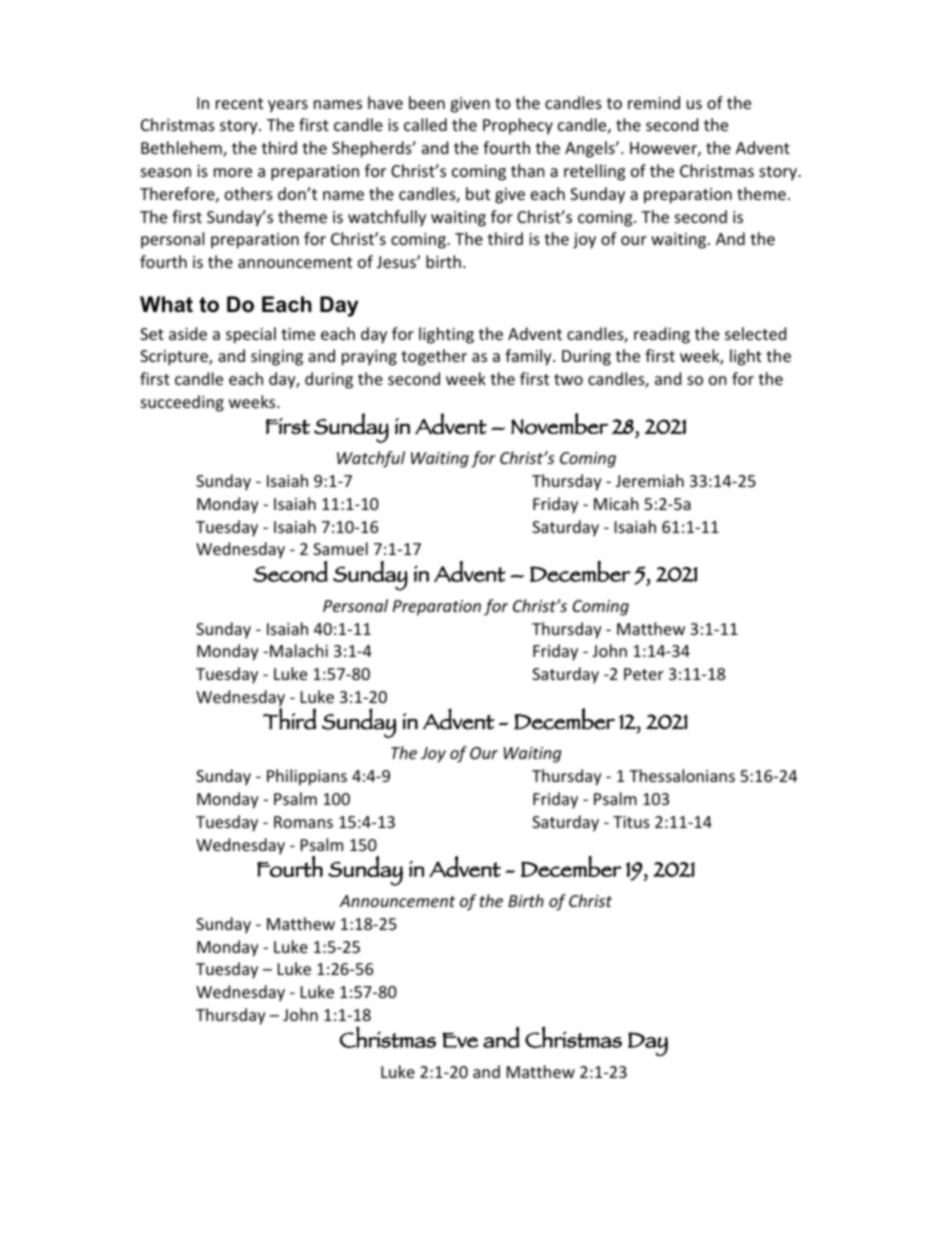 The width and height of the screenshot is (952, 1233). What do you see at coordinates (616, 503) in the screenshot?
I see `Micah` at bounding box center [616, 503].
